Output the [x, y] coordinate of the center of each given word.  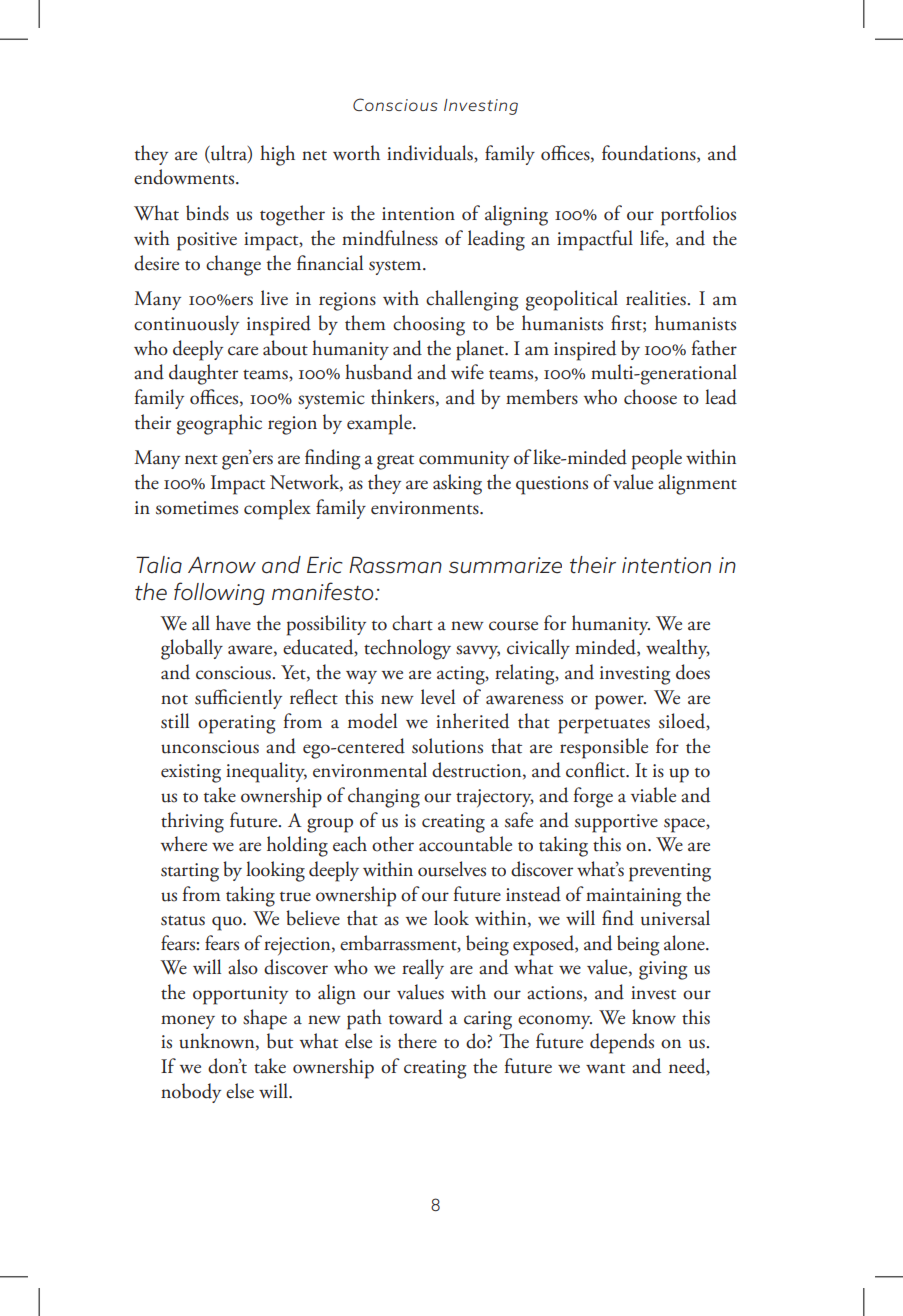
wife [467, 372]
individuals [431, 154]
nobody [191, 1093]
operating [236, 724]
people [657, 459]
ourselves [452, 869]
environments [426, 508]
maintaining [633, 897]
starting [190, 872]
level [438, 697]
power [620, 702]
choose [650, 397]
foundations [650, 154]
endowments [185, 177]
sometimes [197, 508]
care [243, 351]
